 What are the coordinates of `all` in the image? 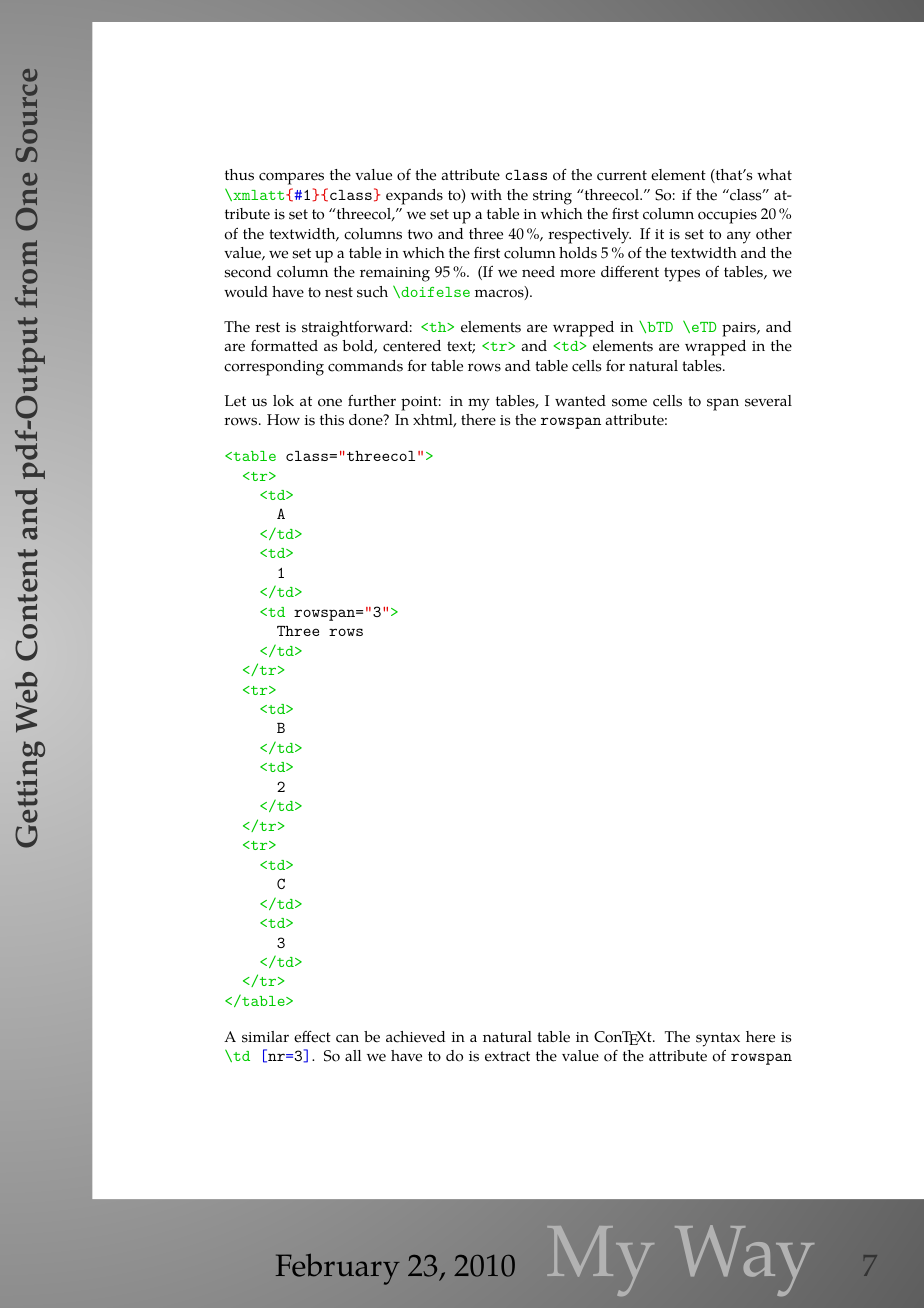 It's located at (353, 1055).
